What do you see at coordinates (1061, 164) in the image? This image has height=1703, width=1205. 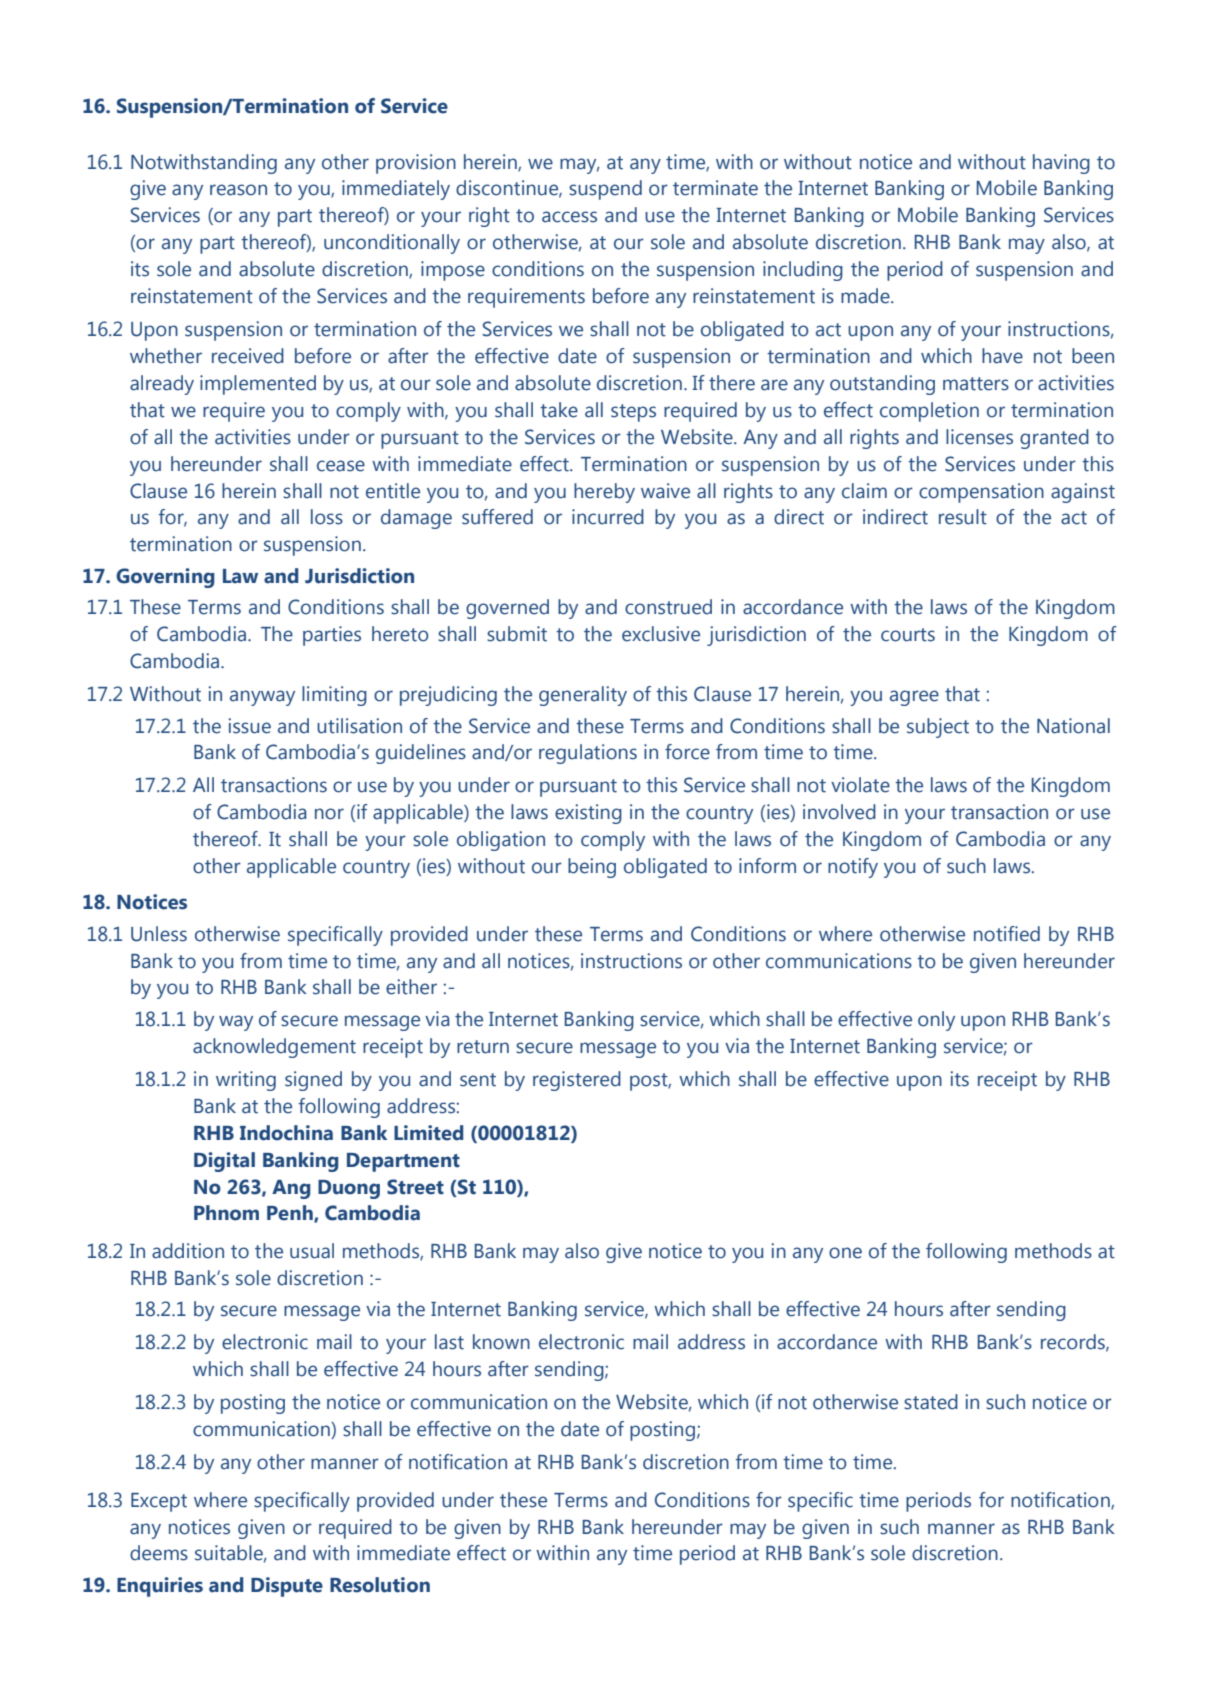 I see `having` at bounding box center [1061, 164].
